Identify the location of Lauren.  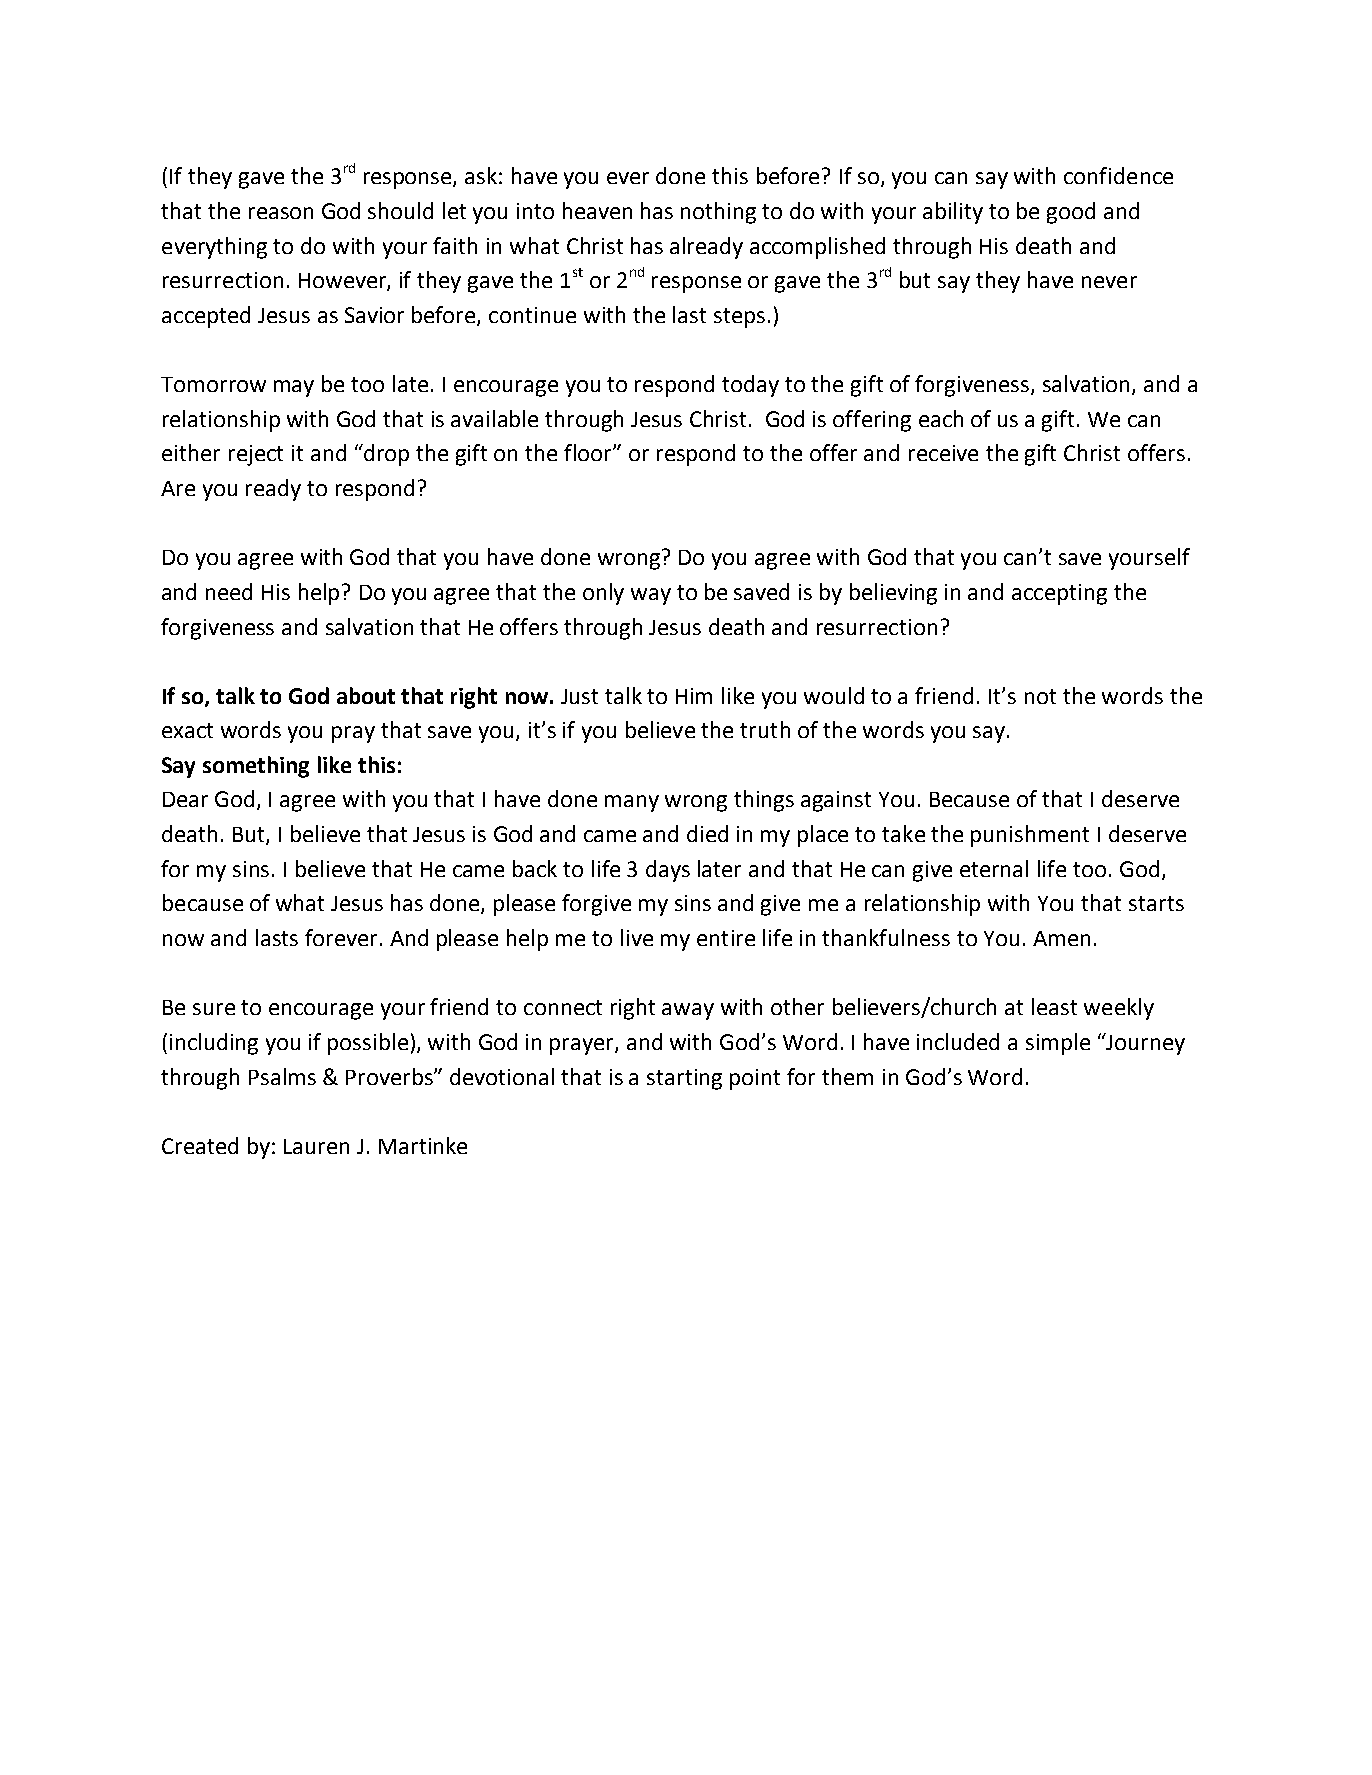
(316, 1146).
